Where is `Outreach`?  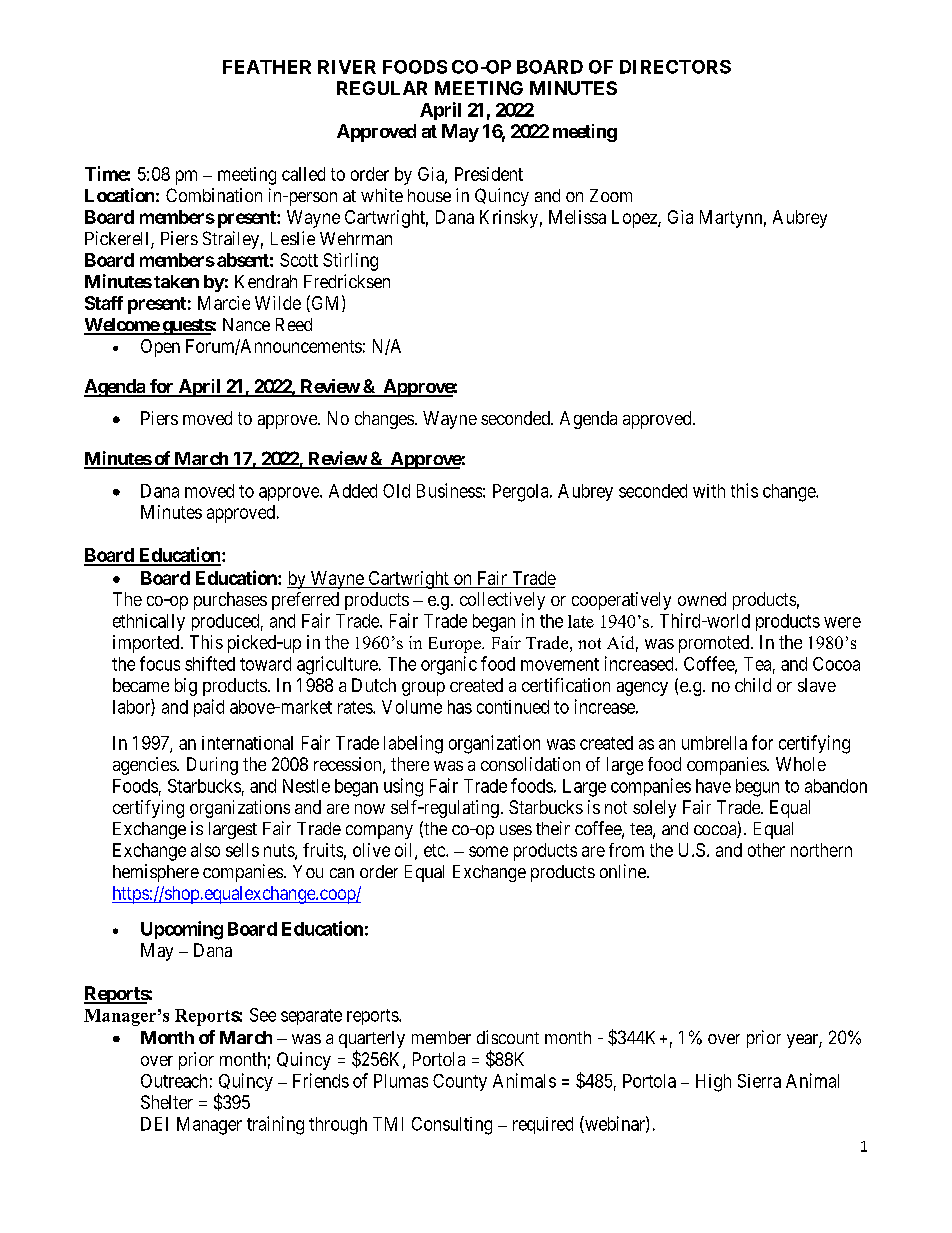 Outreach is located at coordinates (174, 1081).
